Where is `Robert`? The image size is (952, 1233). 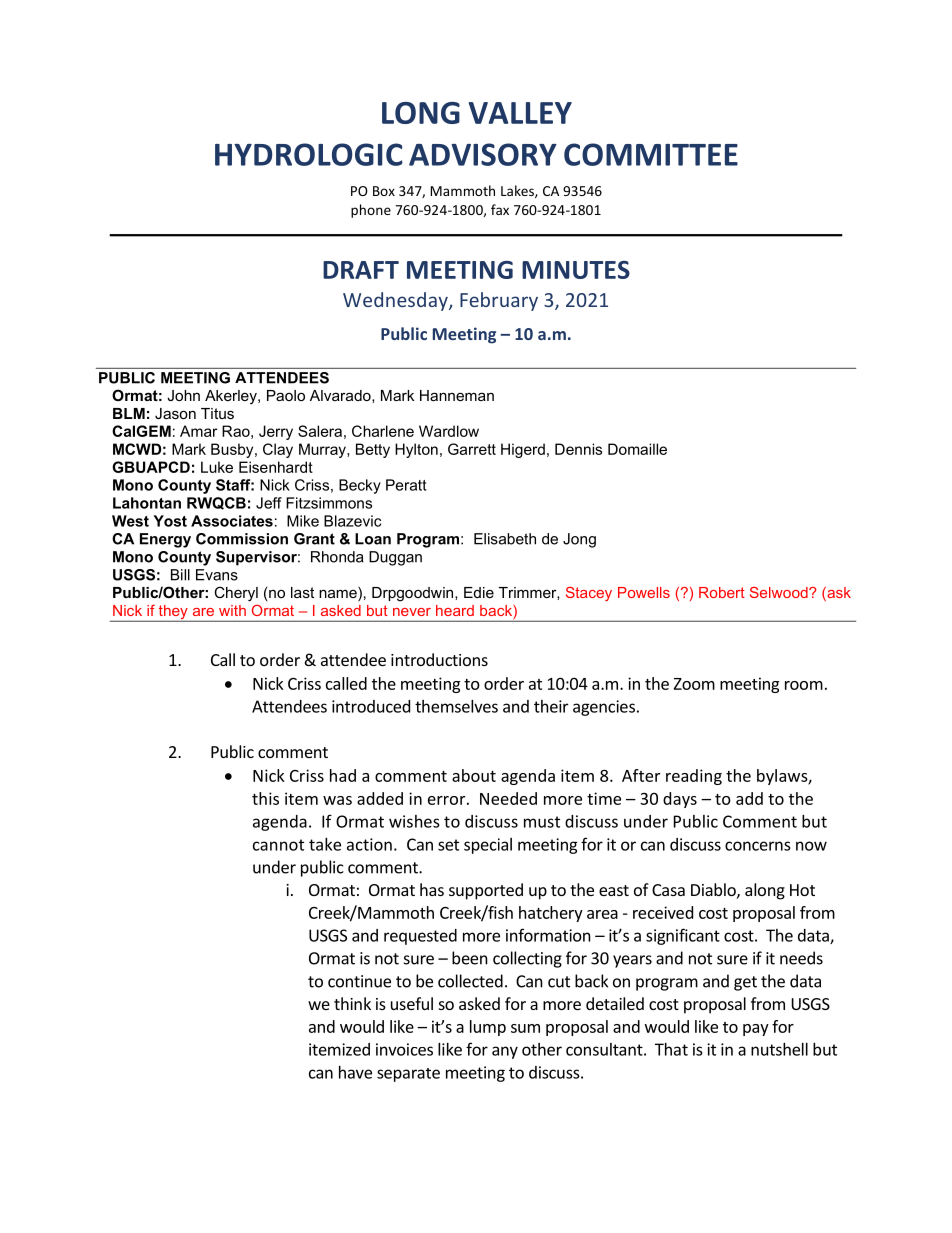
Robert is located at coordinates (722, 592).
